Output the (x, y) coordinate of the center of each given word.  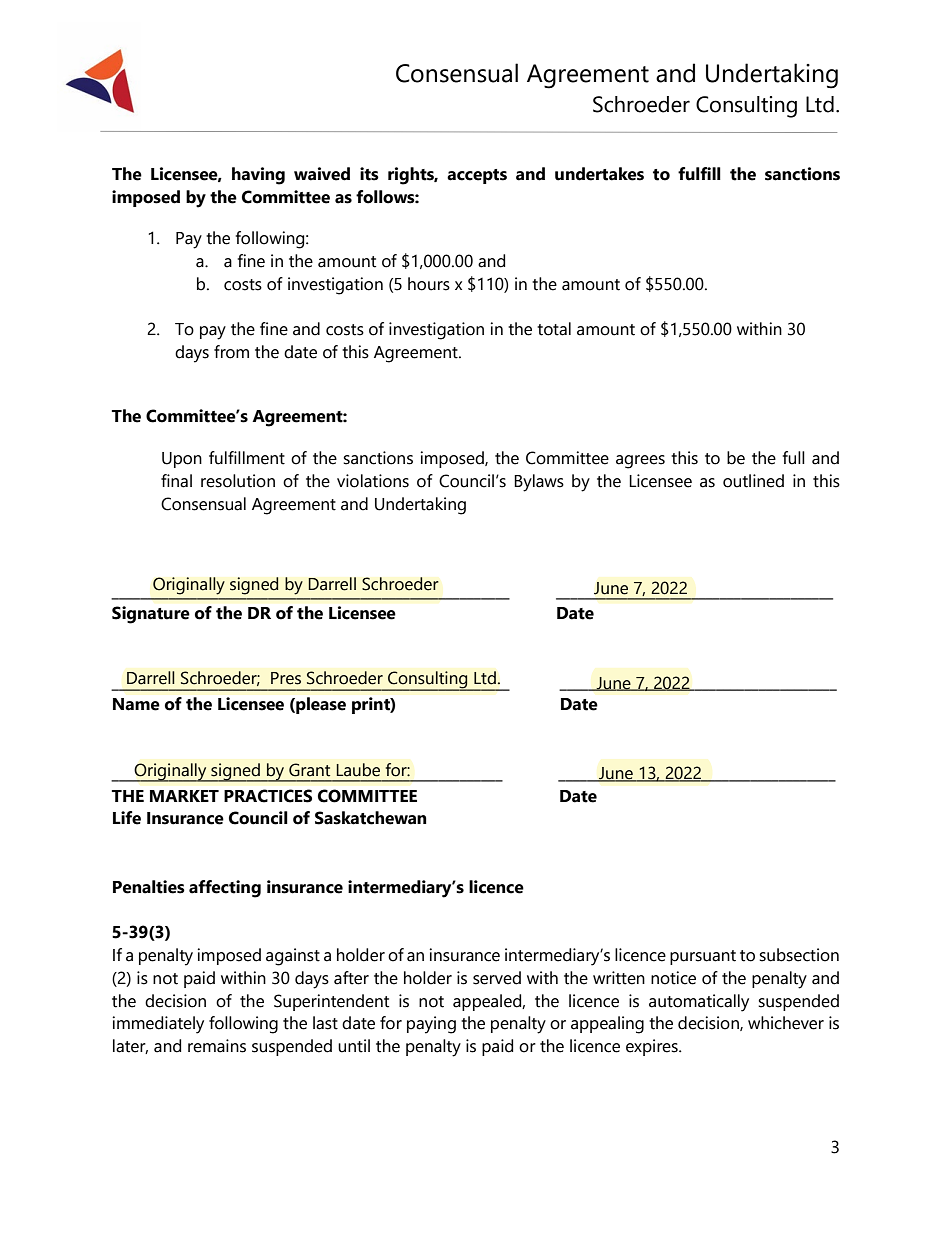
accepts (477, 176)
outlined (753, 481)
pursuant (703, 957)
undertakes (599, 174)
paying (431, 1025)
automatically (699, 1003)
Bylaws (539, 483)
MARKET (184, 796)
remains (217, 1046)
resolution (238, 481)
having (258, 176)
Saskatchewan (371, 818)
